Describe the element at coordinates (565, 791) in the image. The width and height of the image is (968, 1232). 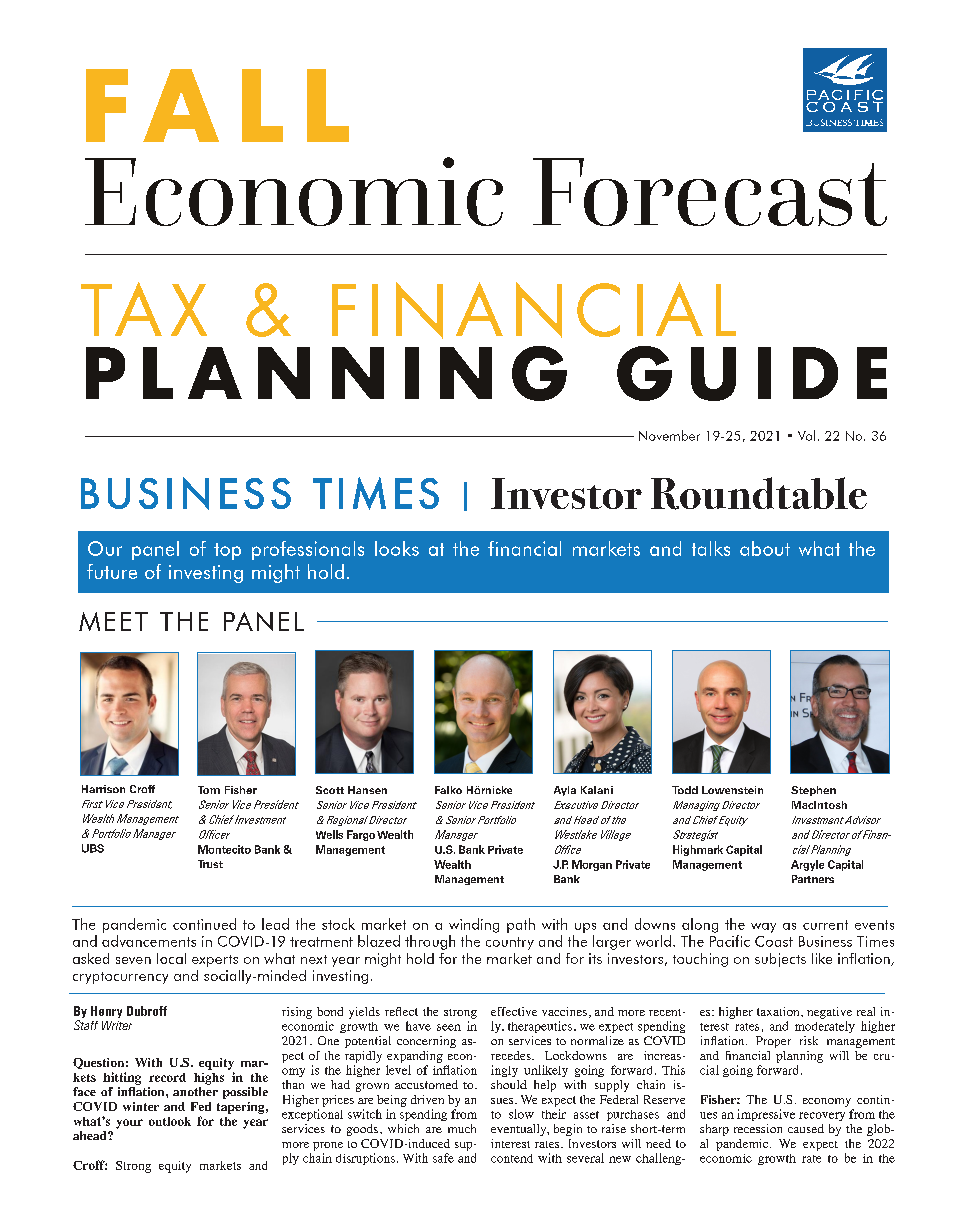
I see `Ayla` at that location.
